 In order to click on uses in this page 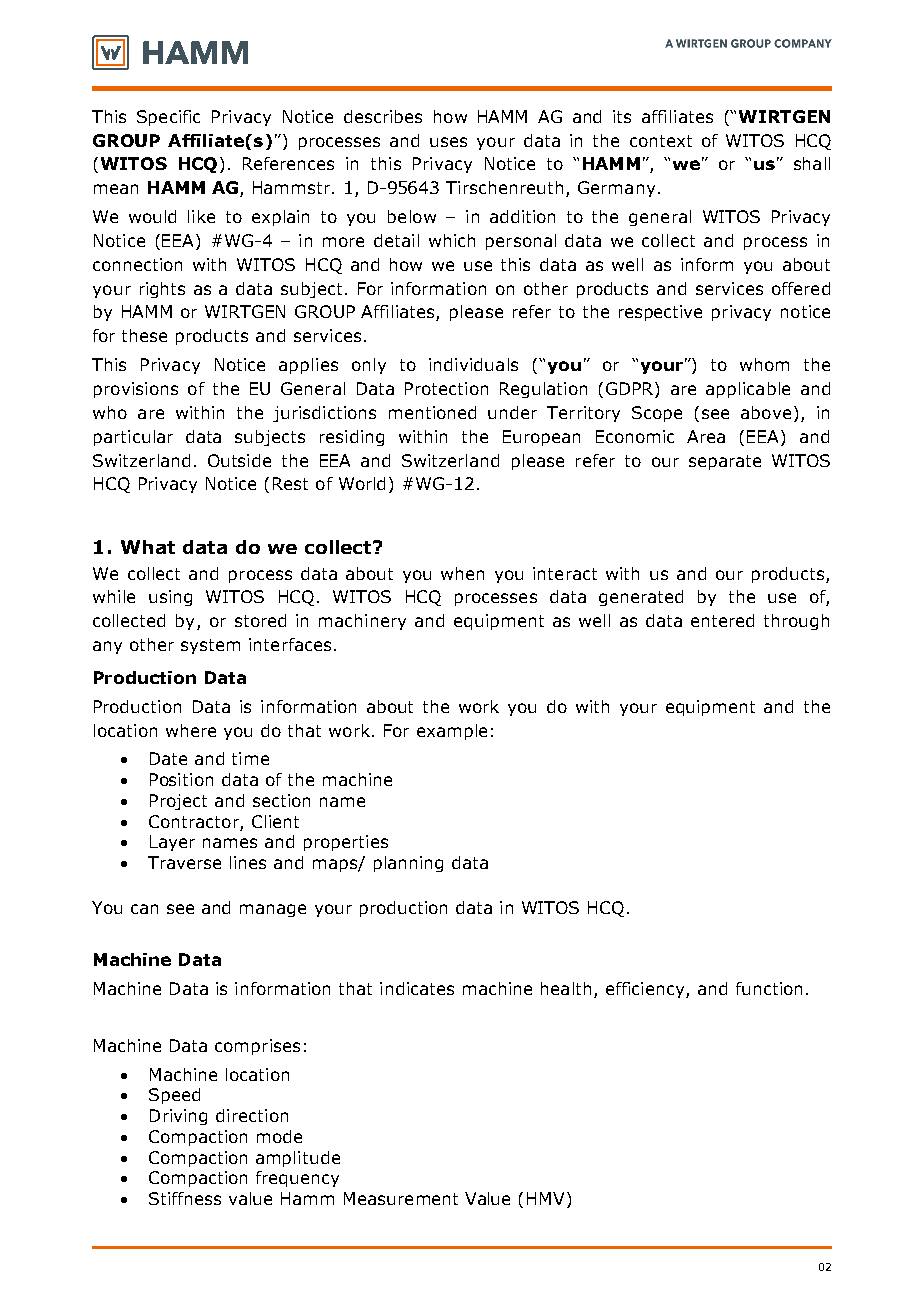, I will do `click(448, 142)`.
